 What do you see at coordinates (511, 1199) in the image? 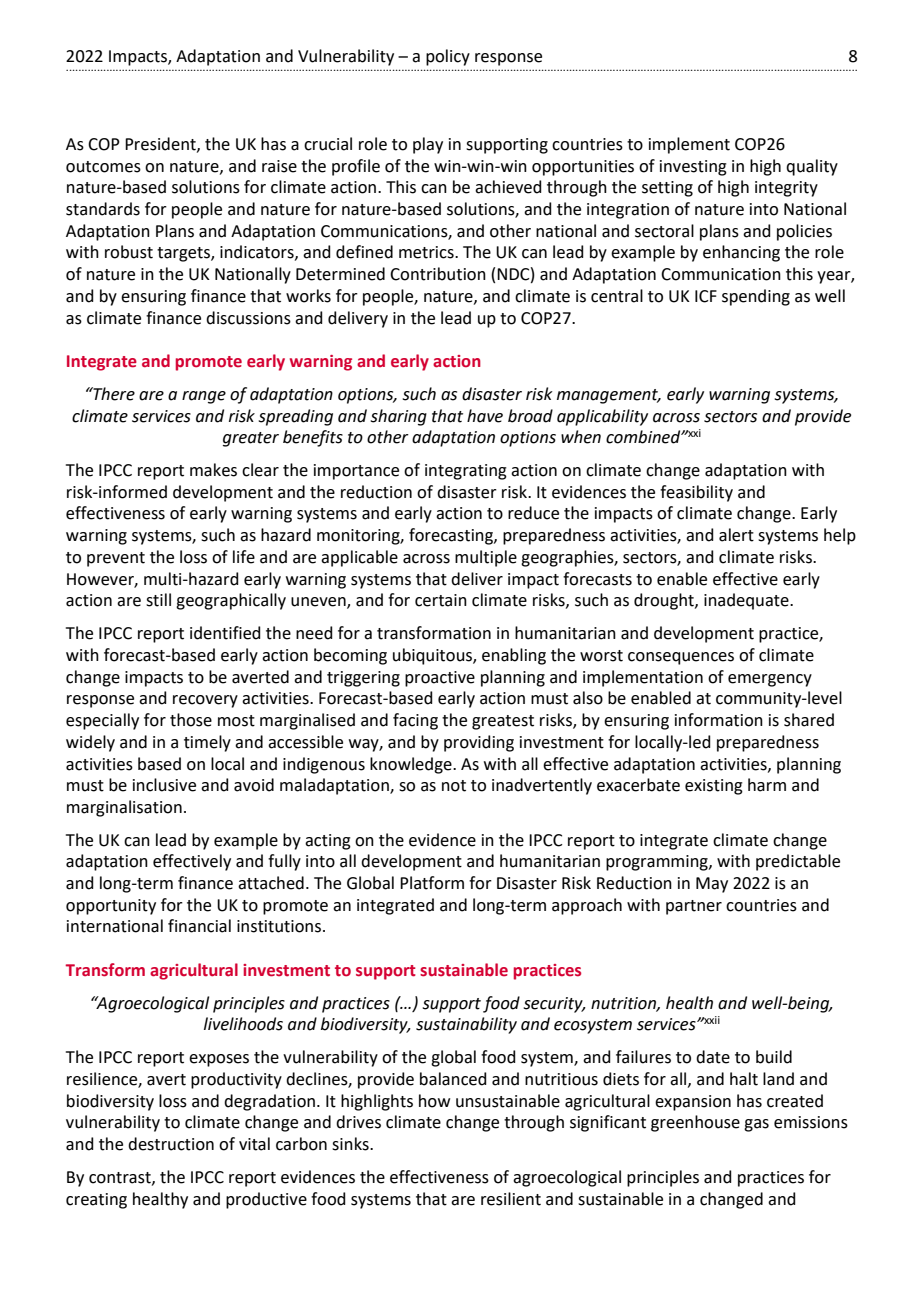
I see `resilient` at bounding box center [511, 1199].
